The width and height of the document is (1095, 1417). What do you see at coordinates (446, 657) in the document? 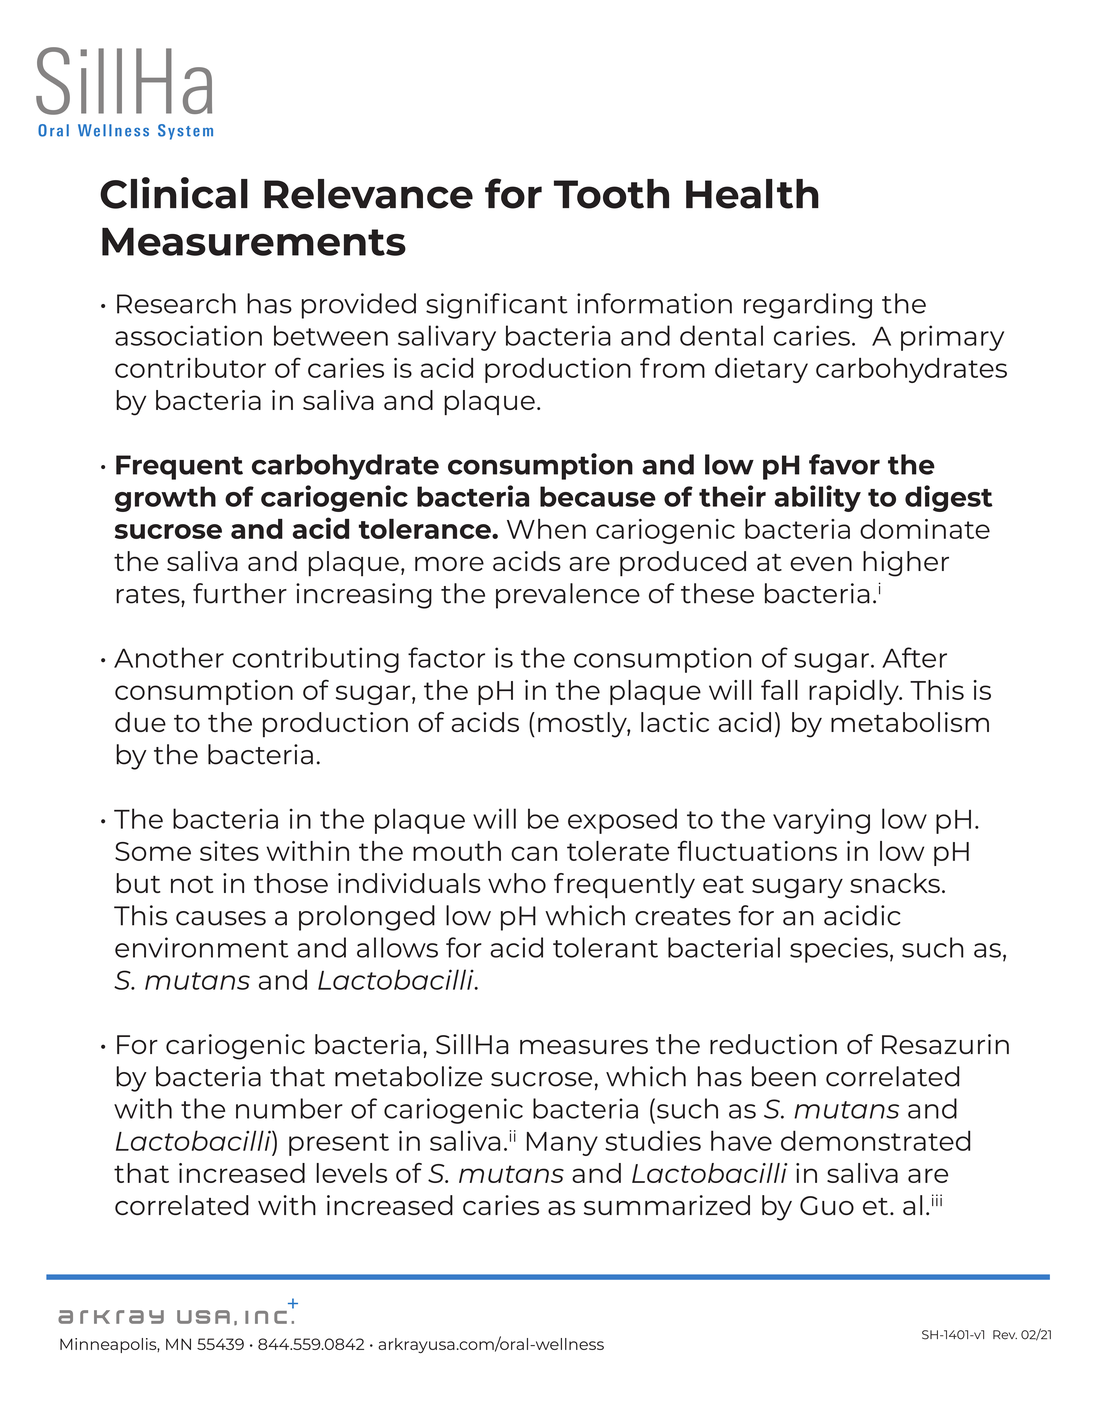
I see `factor` at bounding box center [446, 657].
